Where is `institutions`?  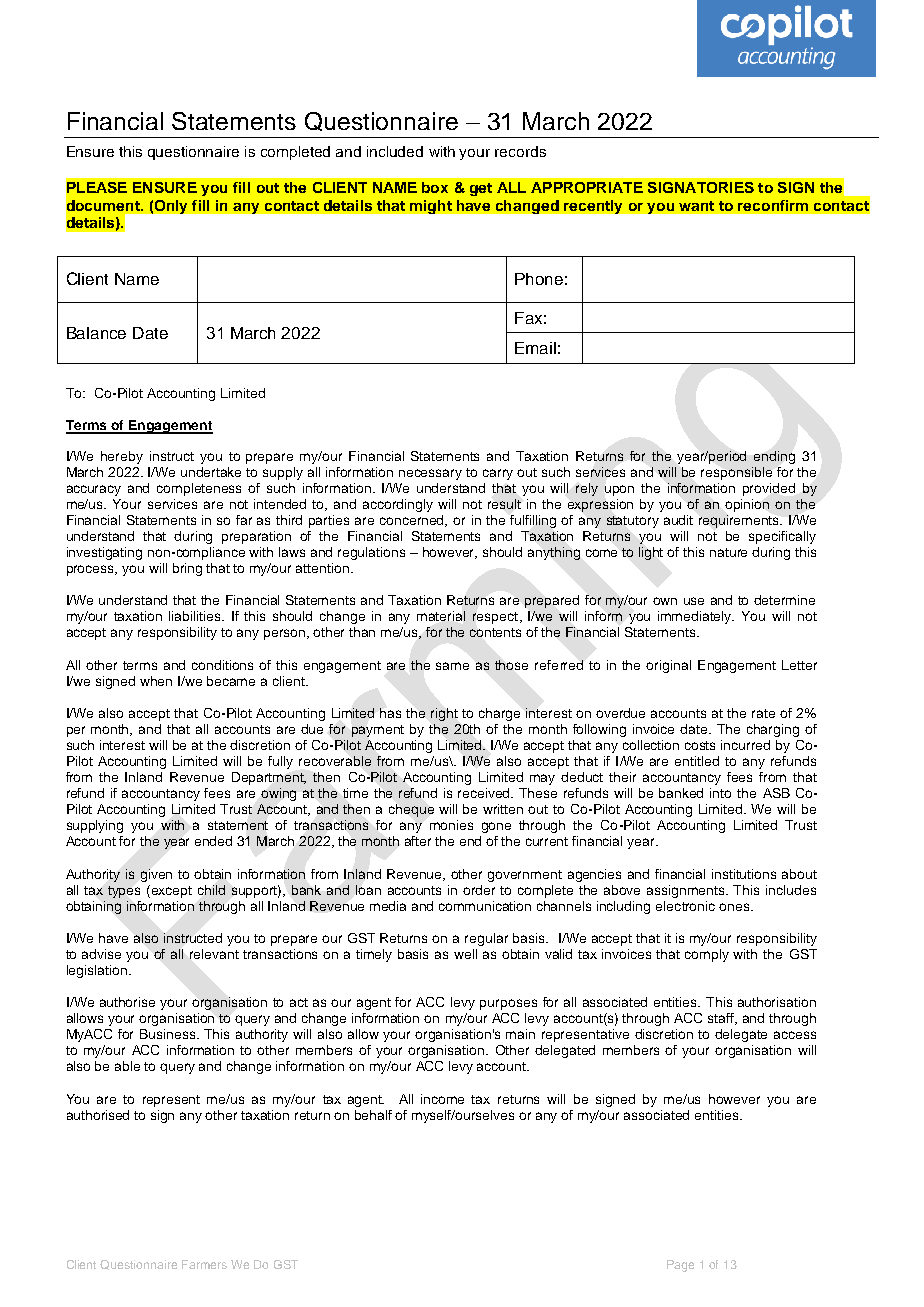 institutions is located at coordinates (744, 874).
